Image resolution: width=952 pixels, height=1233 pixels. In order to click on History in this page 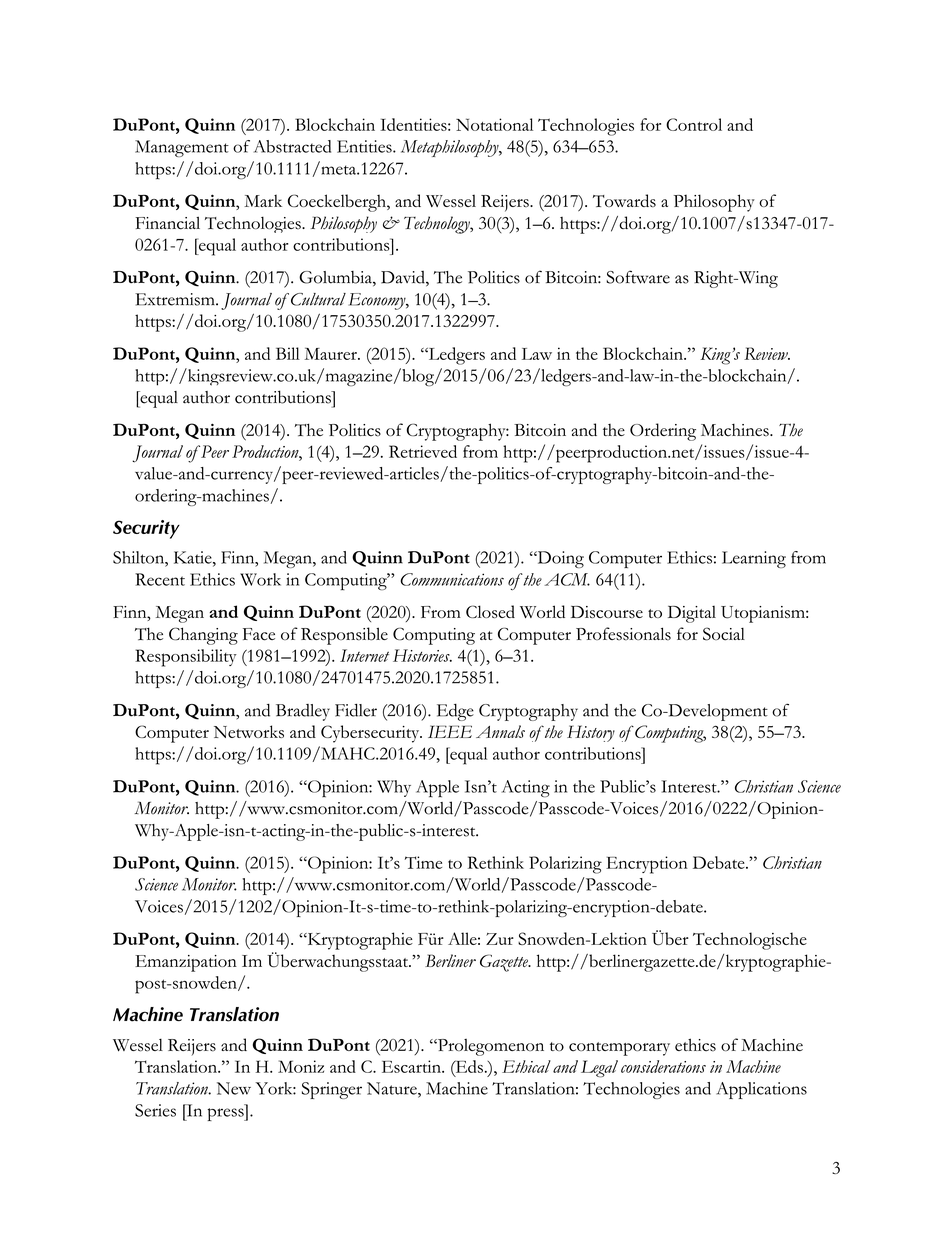, I will do `click(591, 733)`.
